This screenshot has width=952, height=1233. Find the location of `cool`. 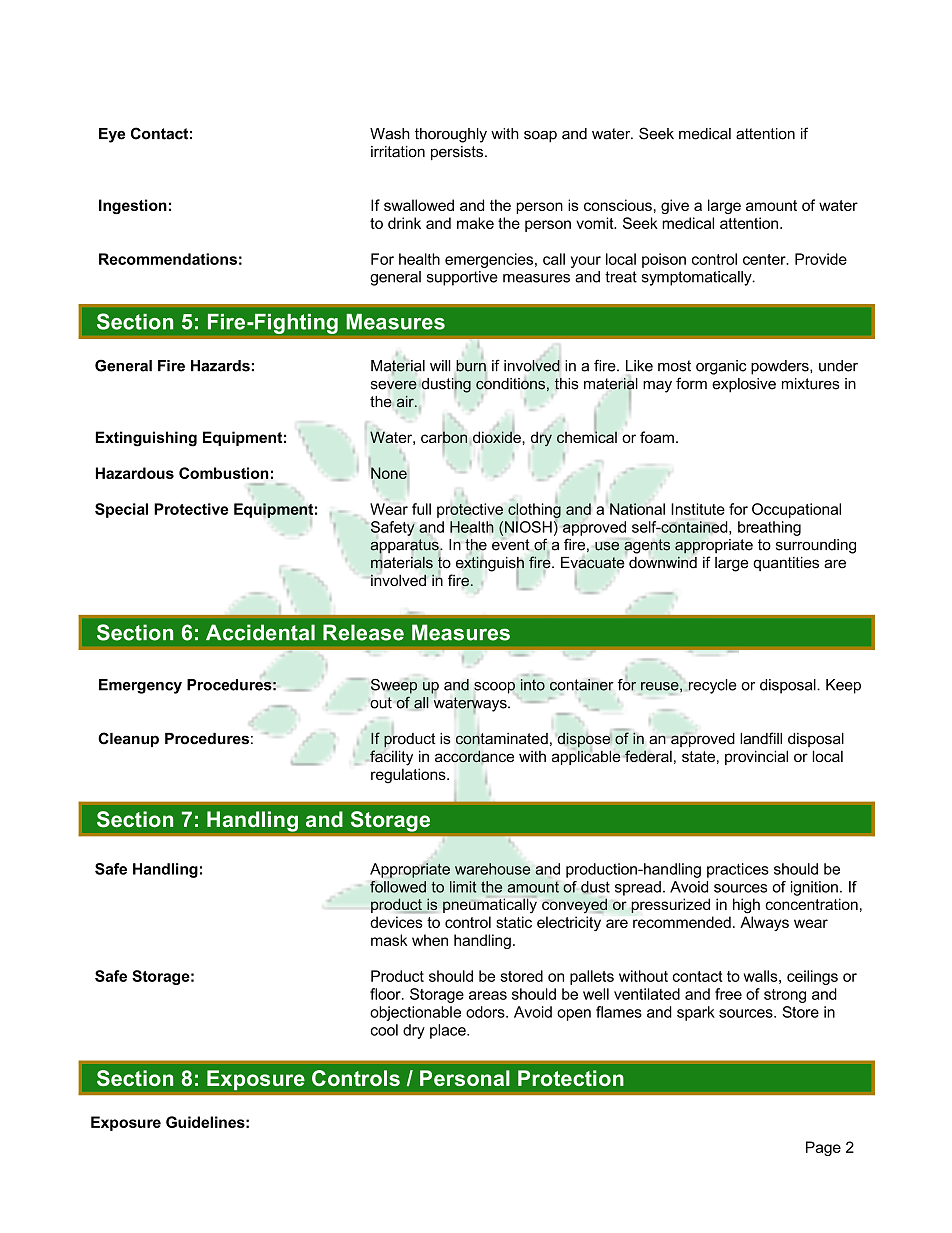

cool is located at coordinates (384, 1030).
